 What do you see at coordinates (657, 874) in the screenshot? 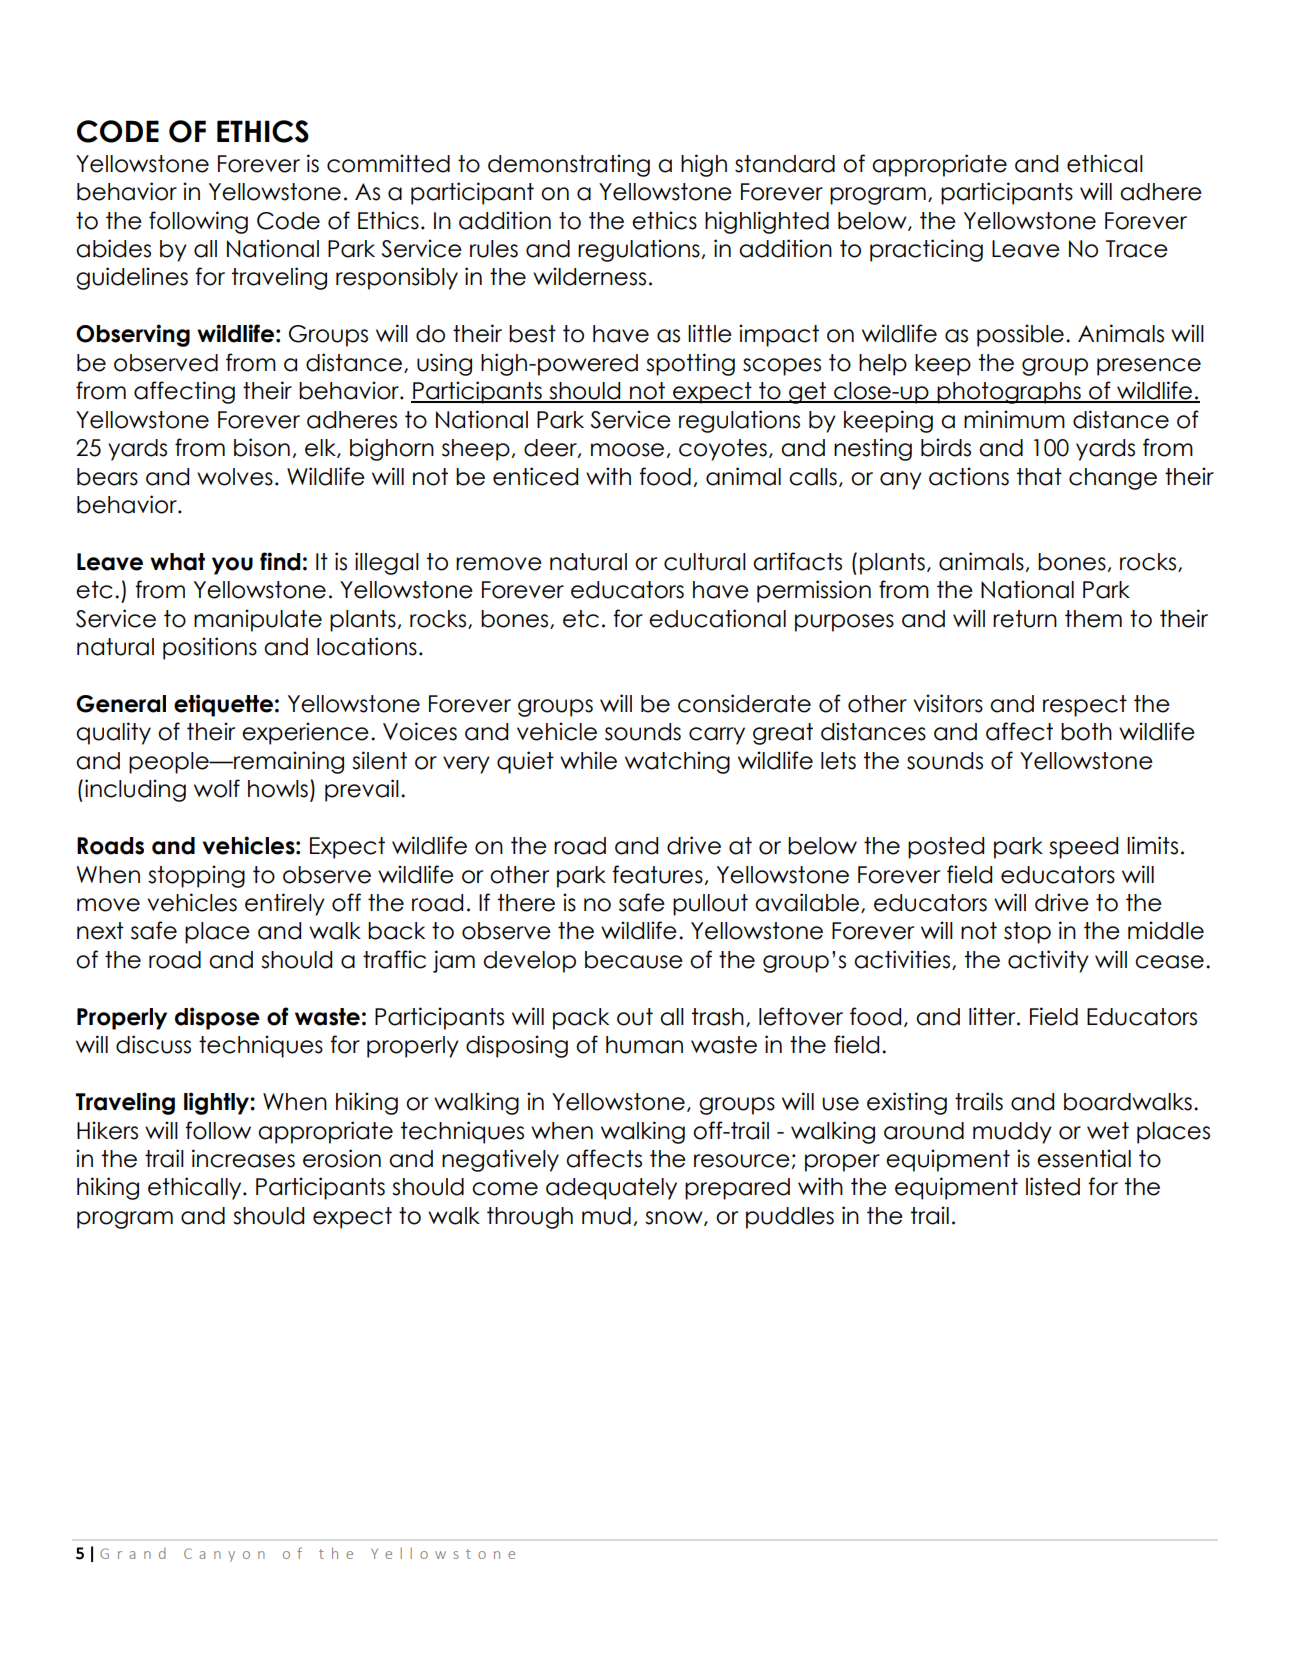
I see `features` at bounding box center [657, 874].
